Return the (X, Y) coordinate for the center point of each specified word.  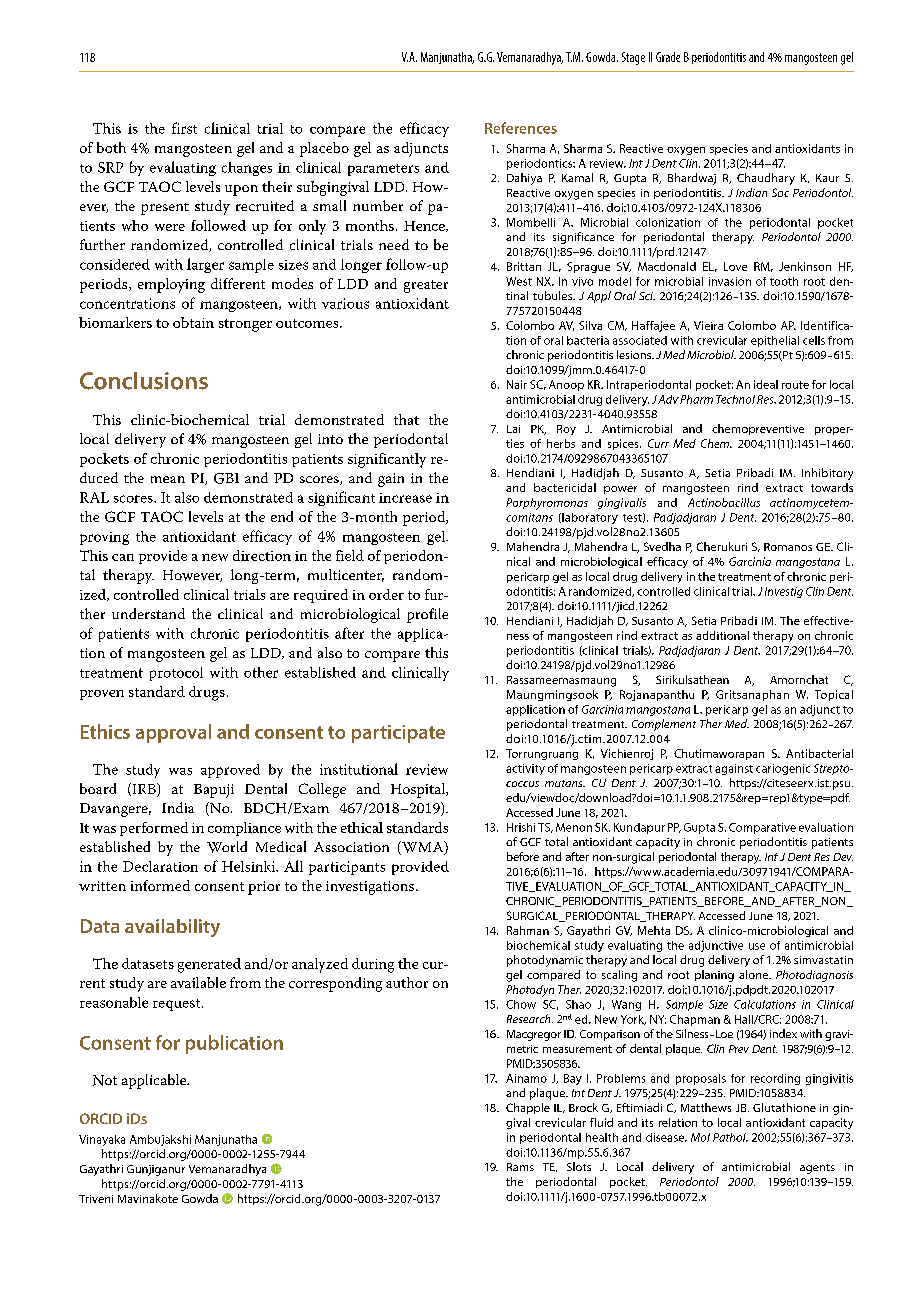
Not (105, 1080)
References (521, 128)
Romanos (788, 547)
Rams (520, 1167)
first (184, 128)
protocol (176, 674)
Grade (668, 57)
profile (427, 615)
